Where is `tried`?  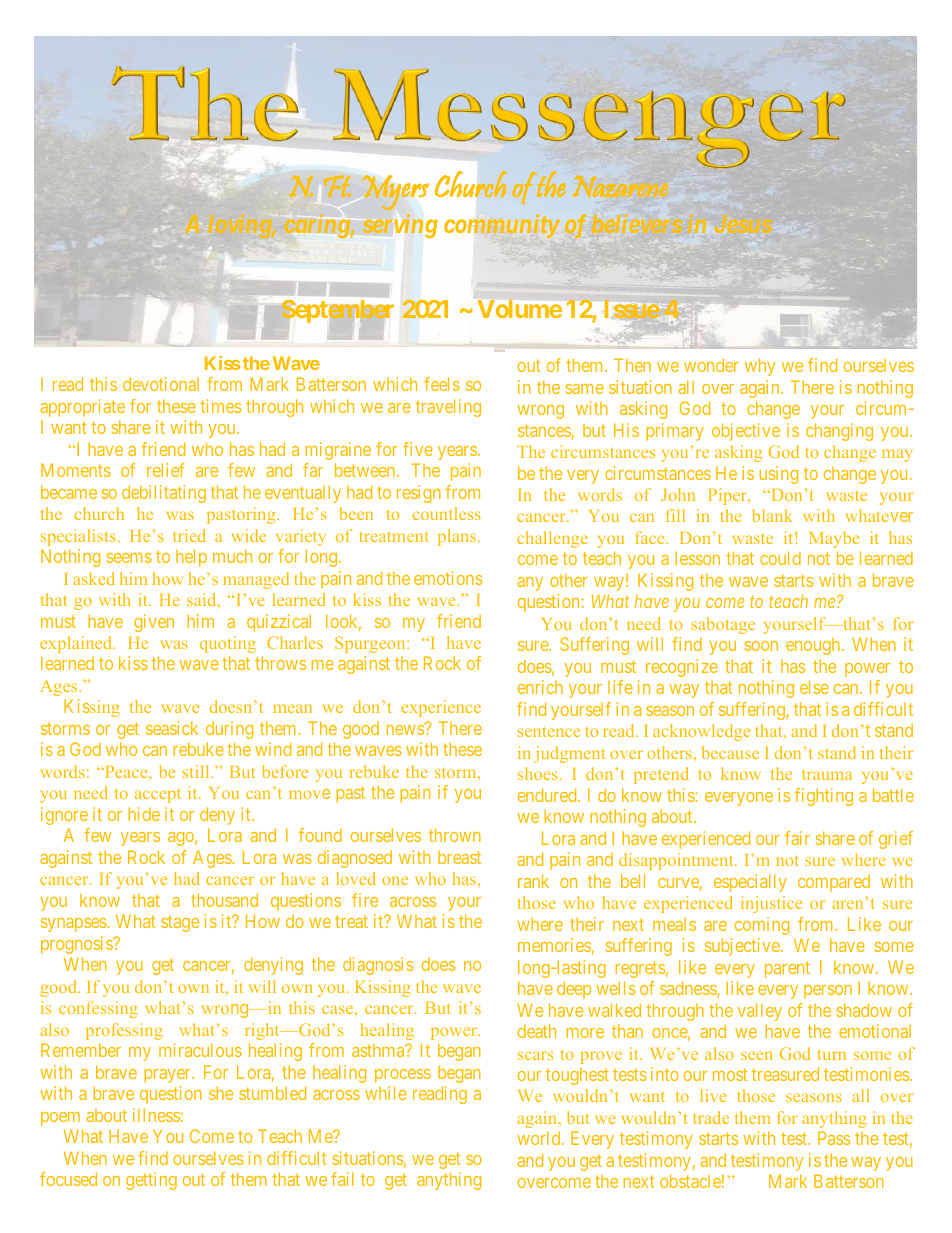
tried is located at coordinates (189, 535).
